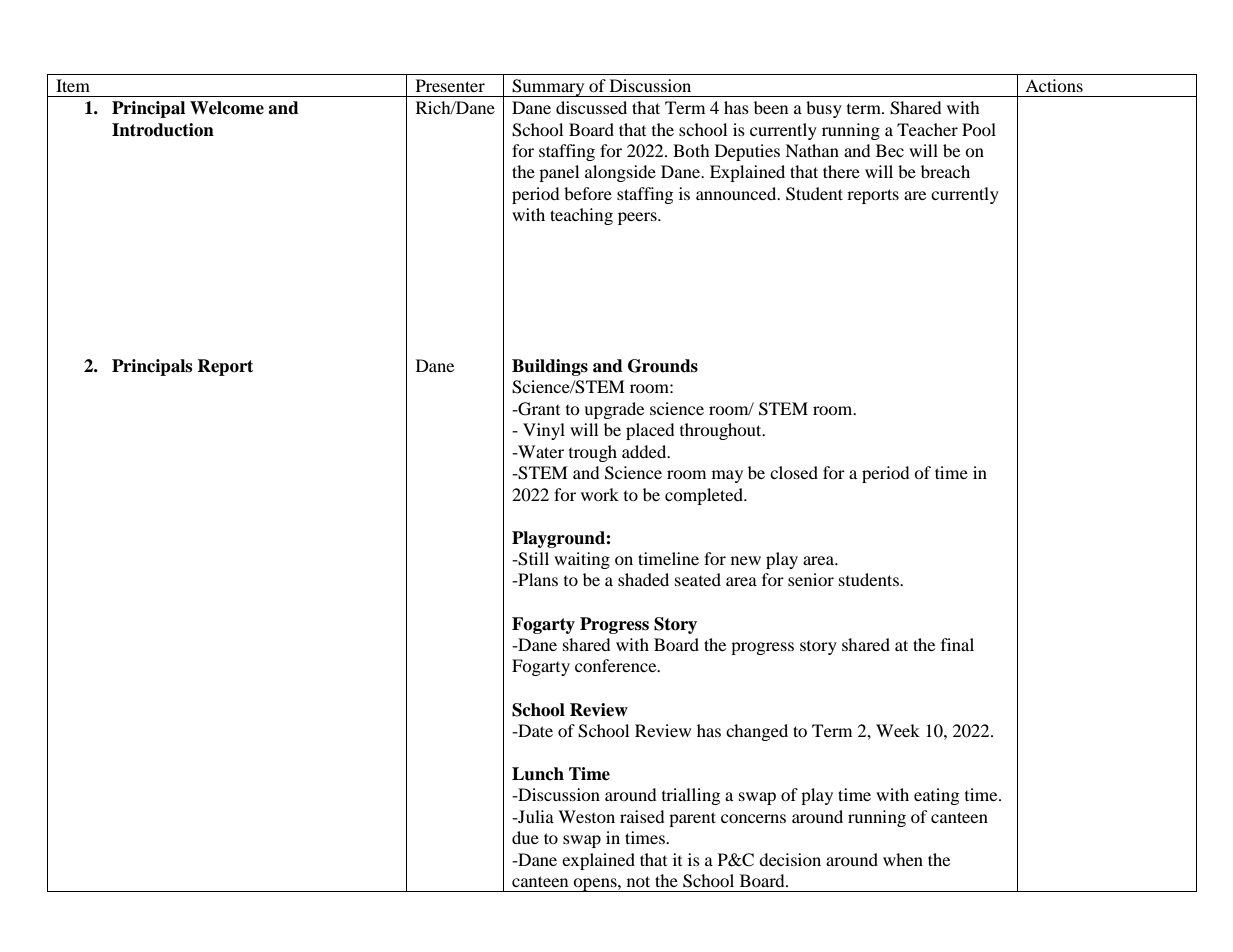 This image has height=952, width=1233. I want to click on Teacher, so click(927, 129).
